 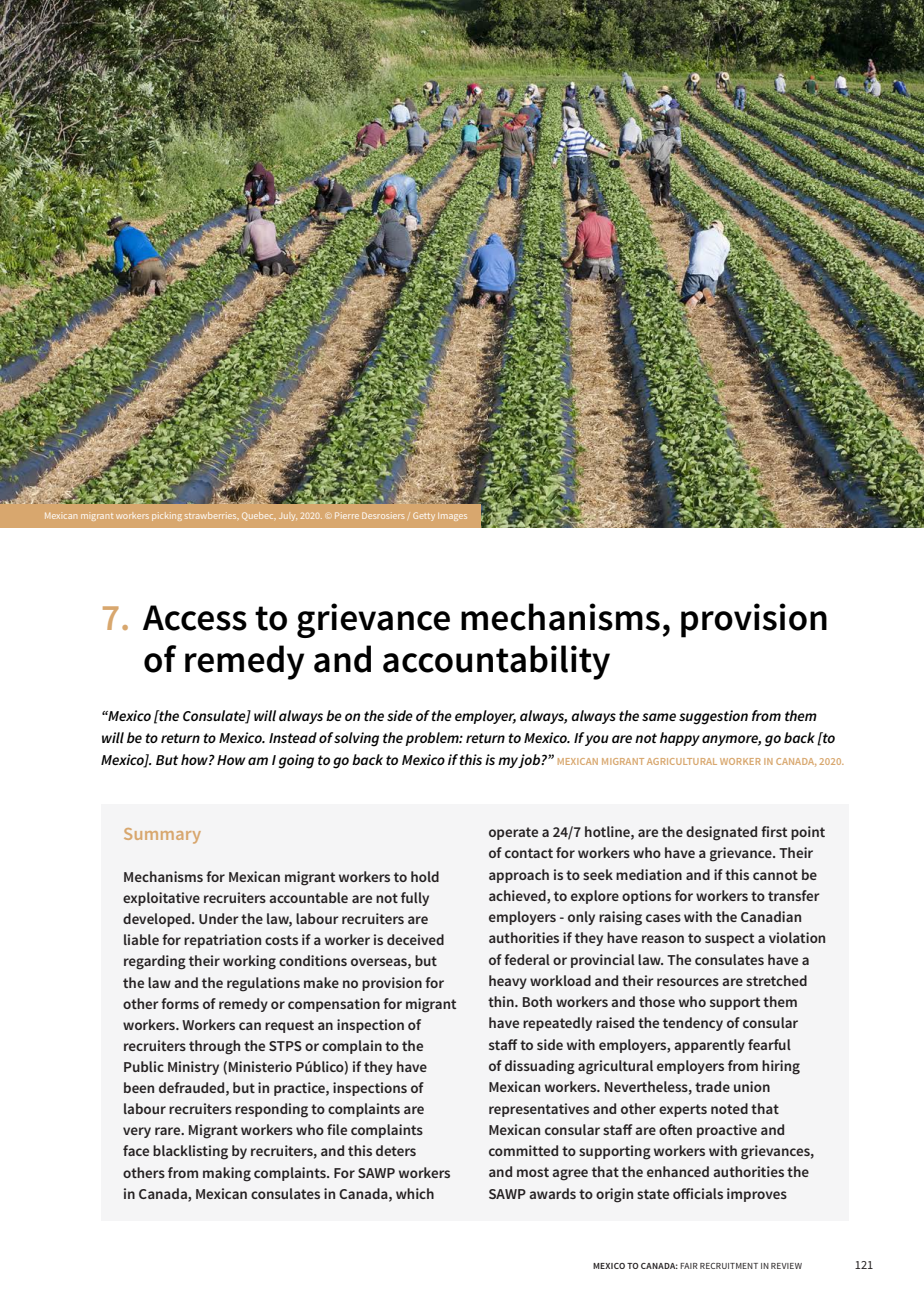 I want to click on cannot, so click(x=775, y=875).
